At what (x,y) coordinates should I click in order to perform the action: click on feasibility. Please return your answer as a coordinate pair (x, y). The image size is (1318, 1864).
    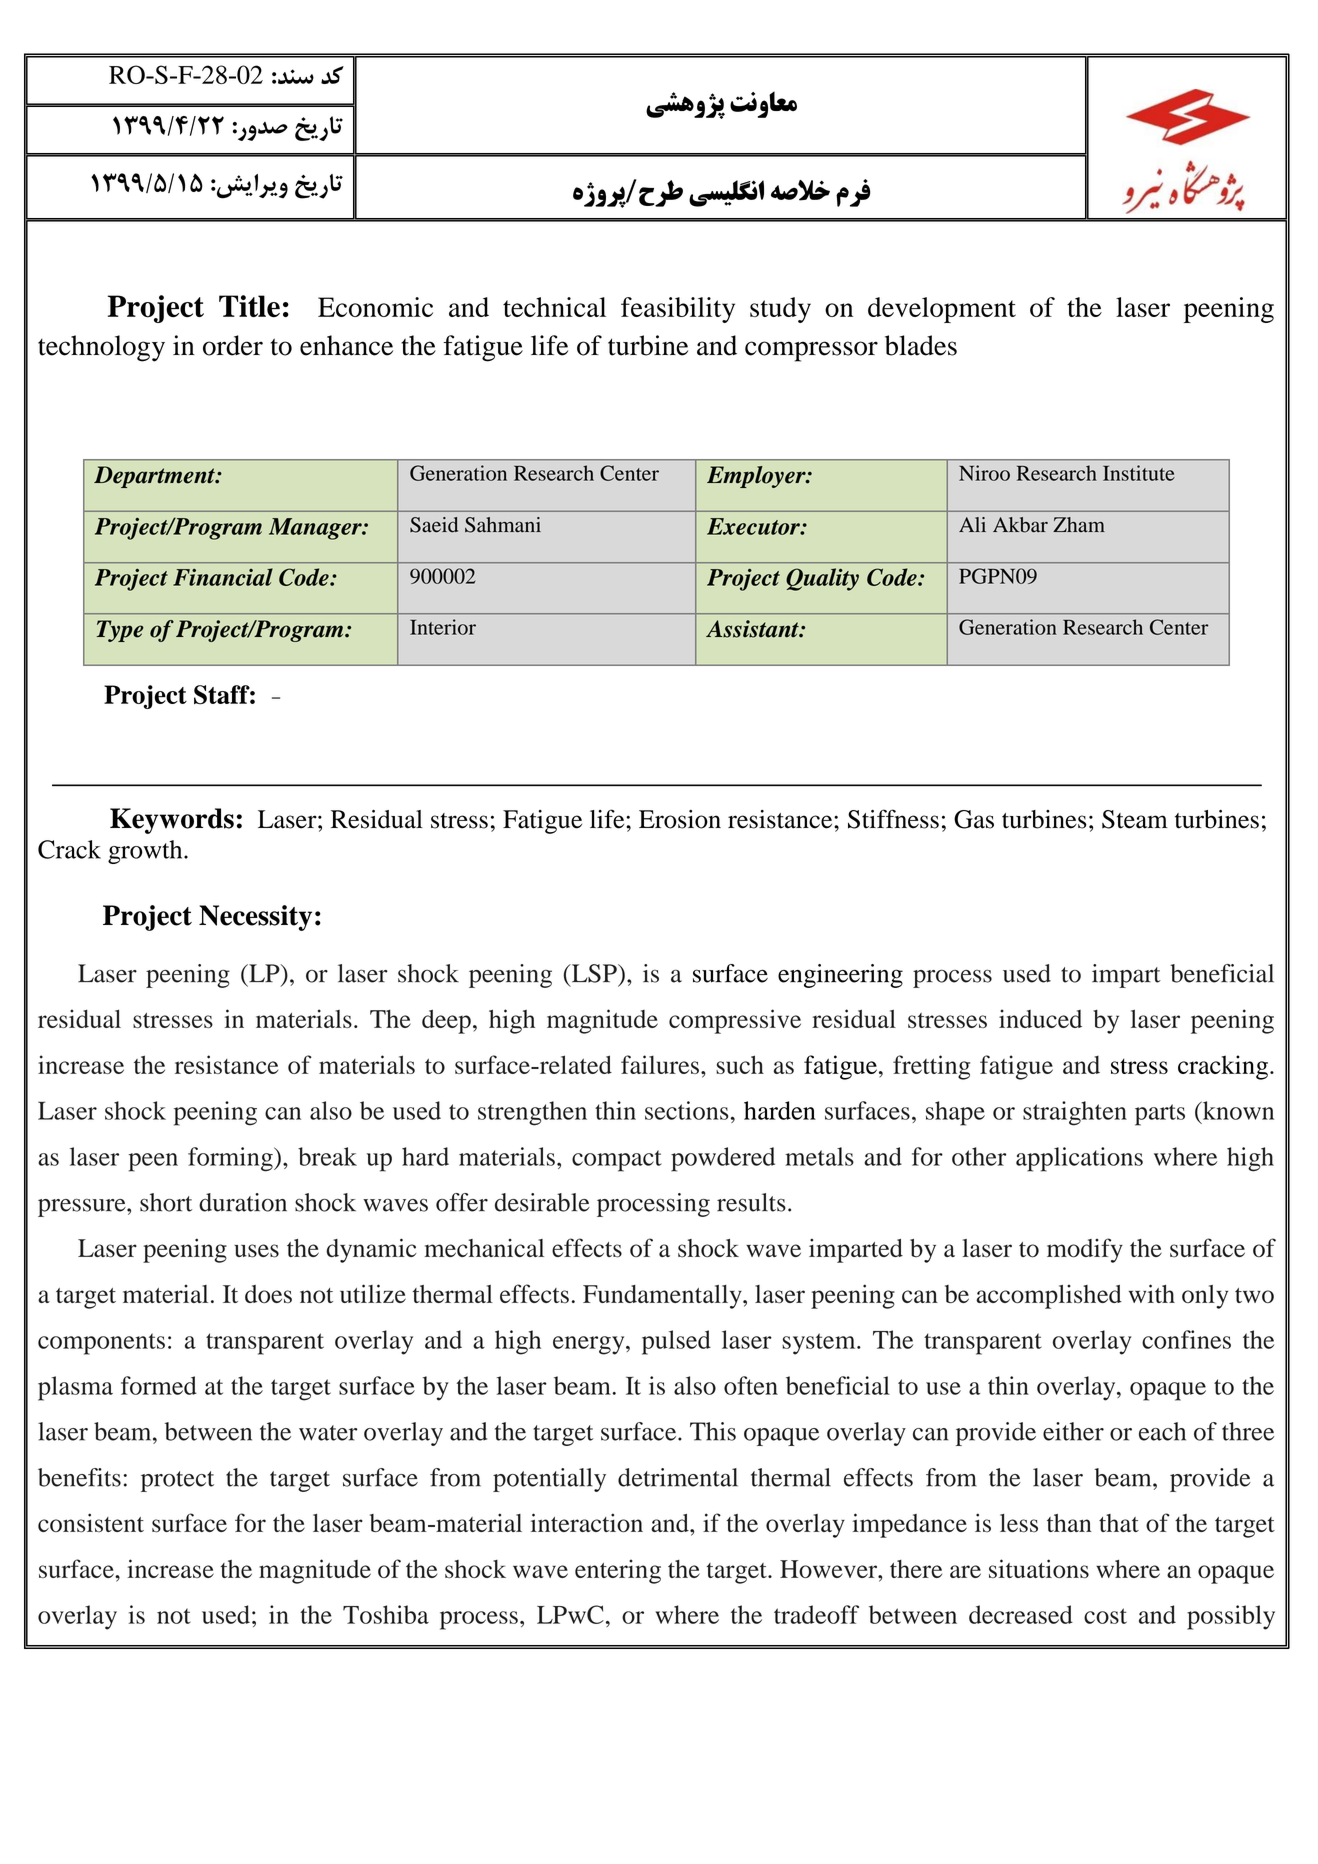
    Looking at the image, I should click on (678, 310).
